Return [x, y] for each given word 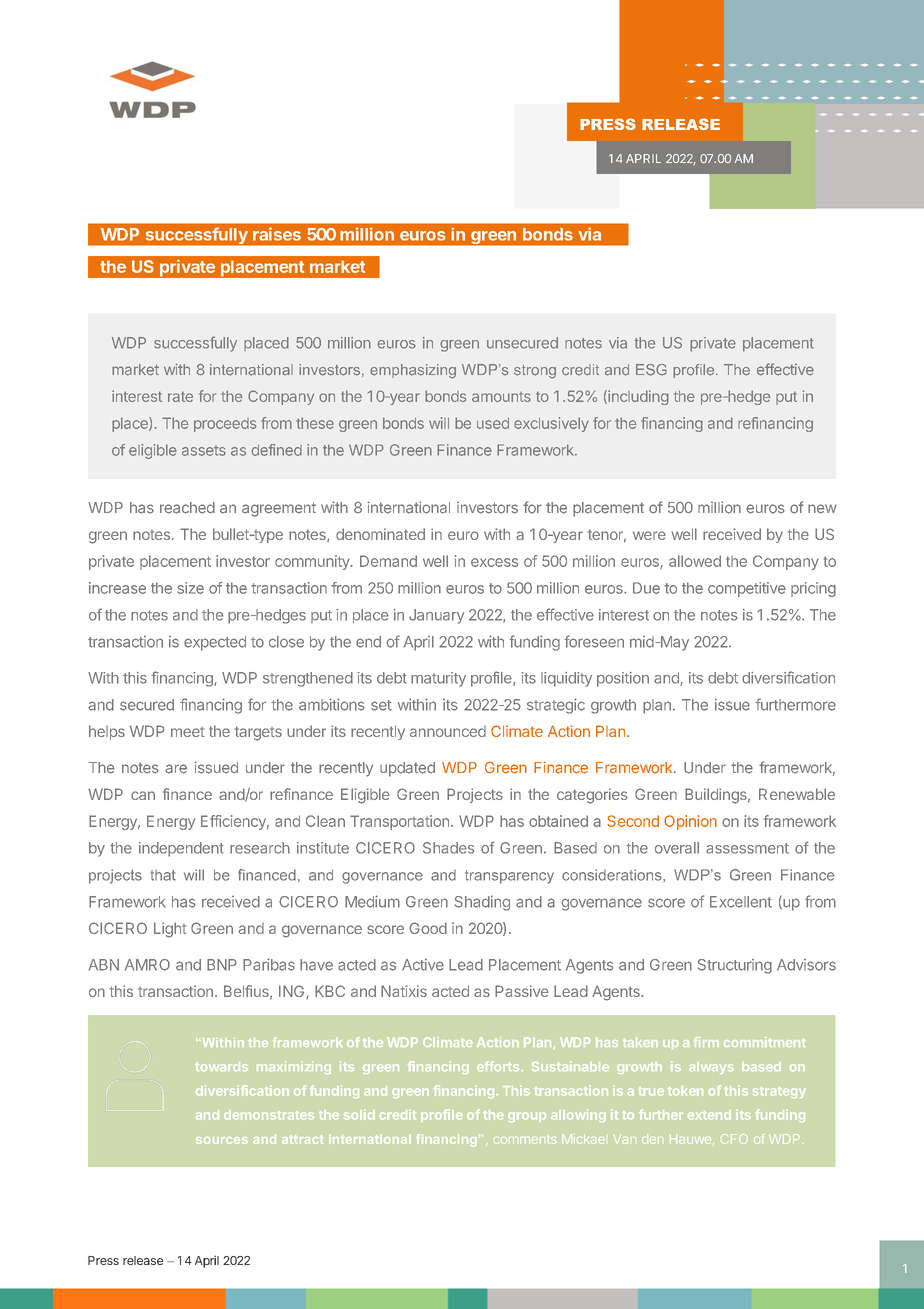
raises [277, 234]
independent [181, 849]
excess [494, 562]
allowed [695, 561]
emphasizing [413, 371]
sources [222, 1140]
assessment [747, 848]
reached [187, 508]
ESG [651, 370]
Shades [448, 848]
